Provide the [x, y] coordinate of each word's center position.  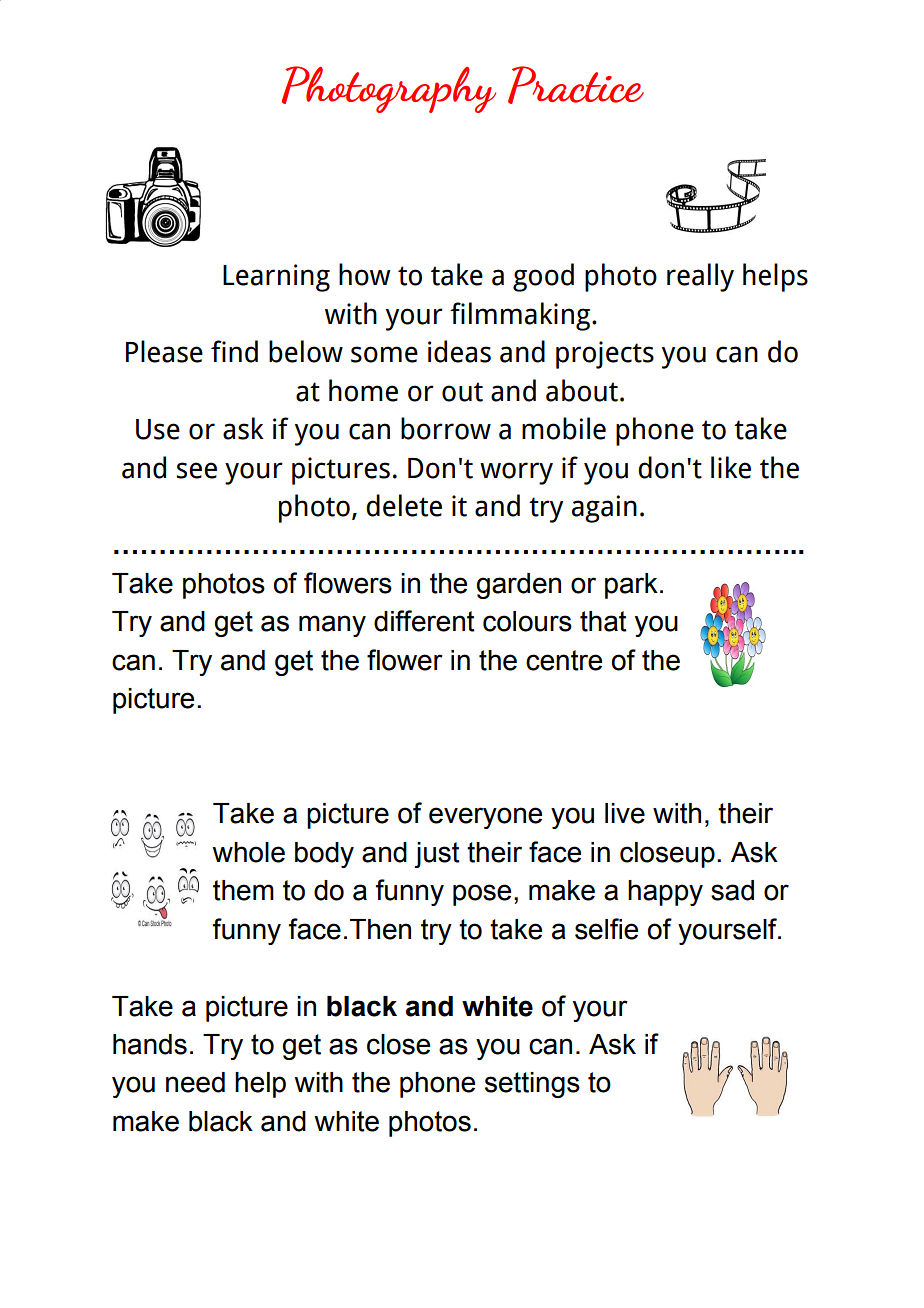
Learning [276, 278]
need [195, 1082]
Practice [576, 85]
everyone [485, 818]
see [196, 470]
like [731, 467]
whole [248, 852]
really [700, 277]
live [625, 813]
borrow [446, 428]
